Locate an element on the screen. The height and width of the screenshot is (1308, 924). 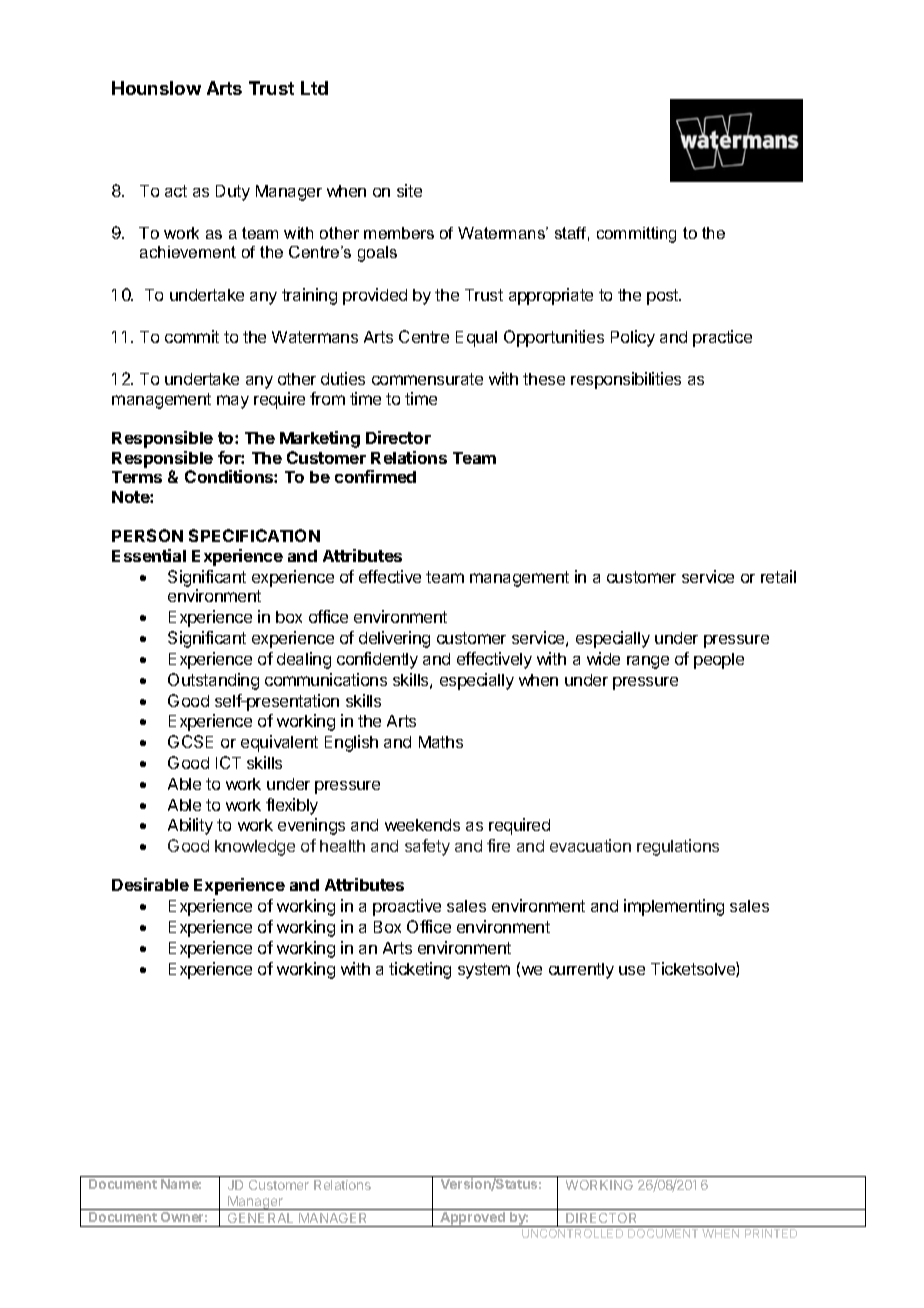
Outstanding is located at coordinates (213, 681).
